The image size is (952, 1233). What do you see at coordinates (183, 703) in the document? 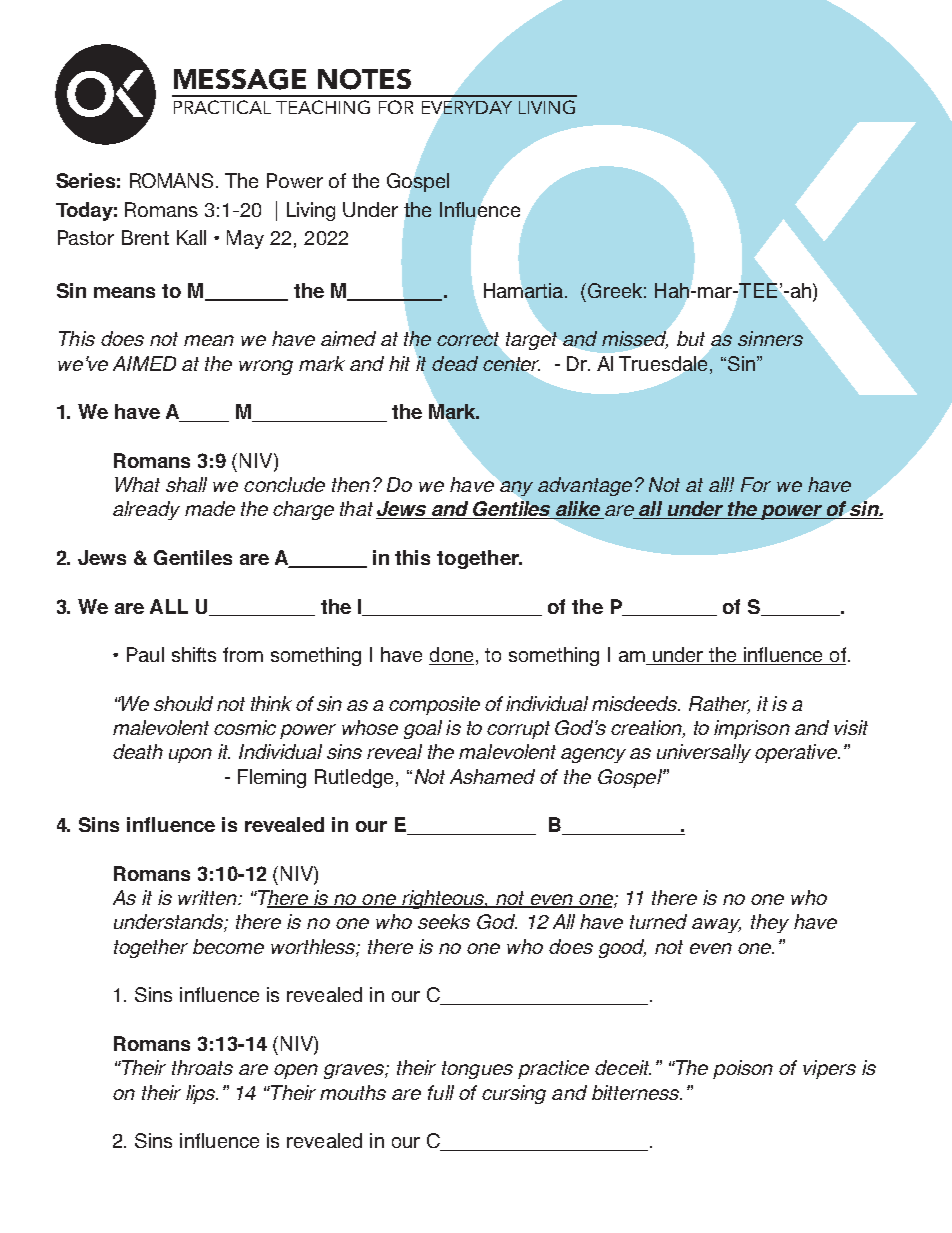
I see `should` at bounding box center [183, 703].
